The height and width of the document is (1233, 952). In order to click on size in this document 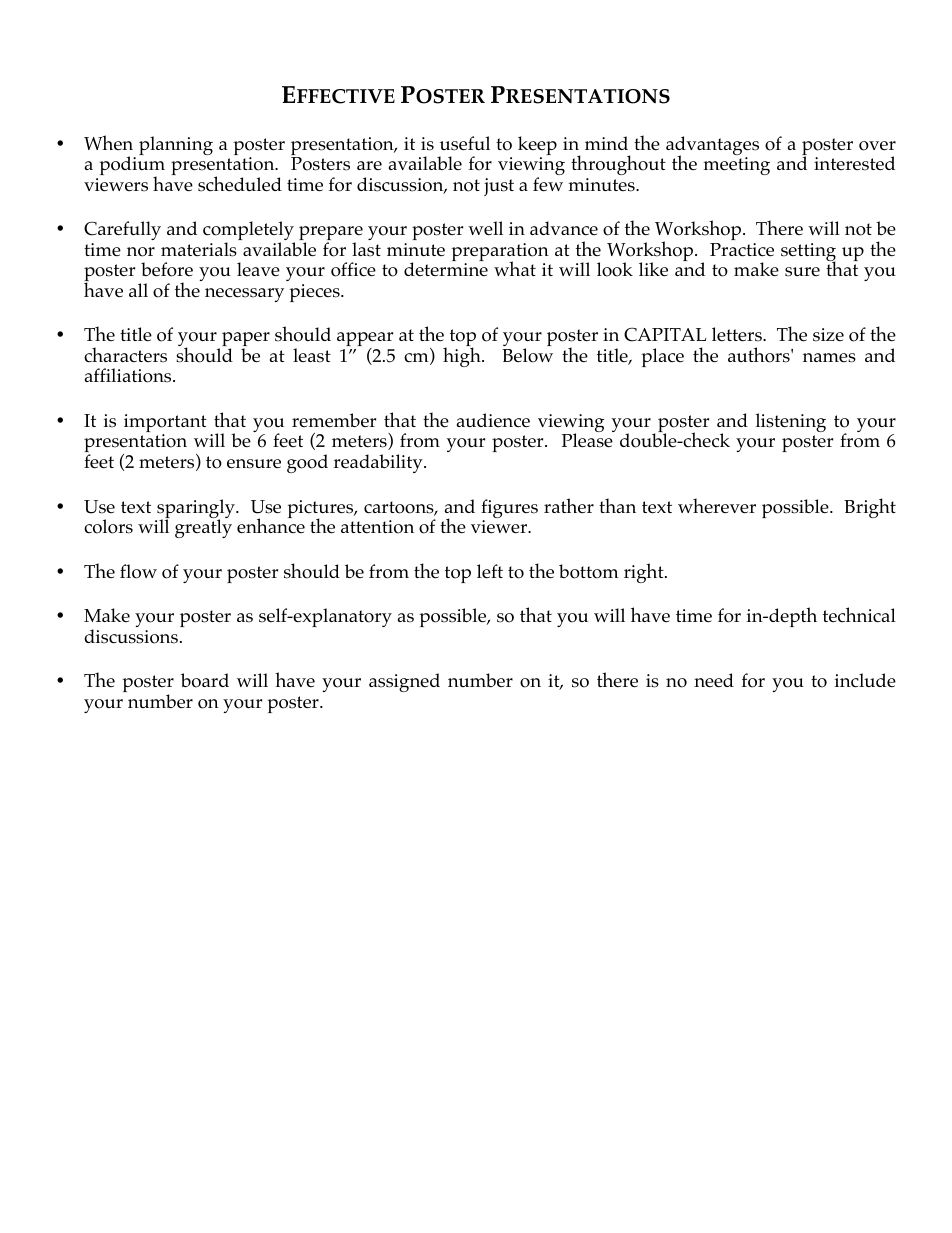, I will do `click(828, 335)`.
